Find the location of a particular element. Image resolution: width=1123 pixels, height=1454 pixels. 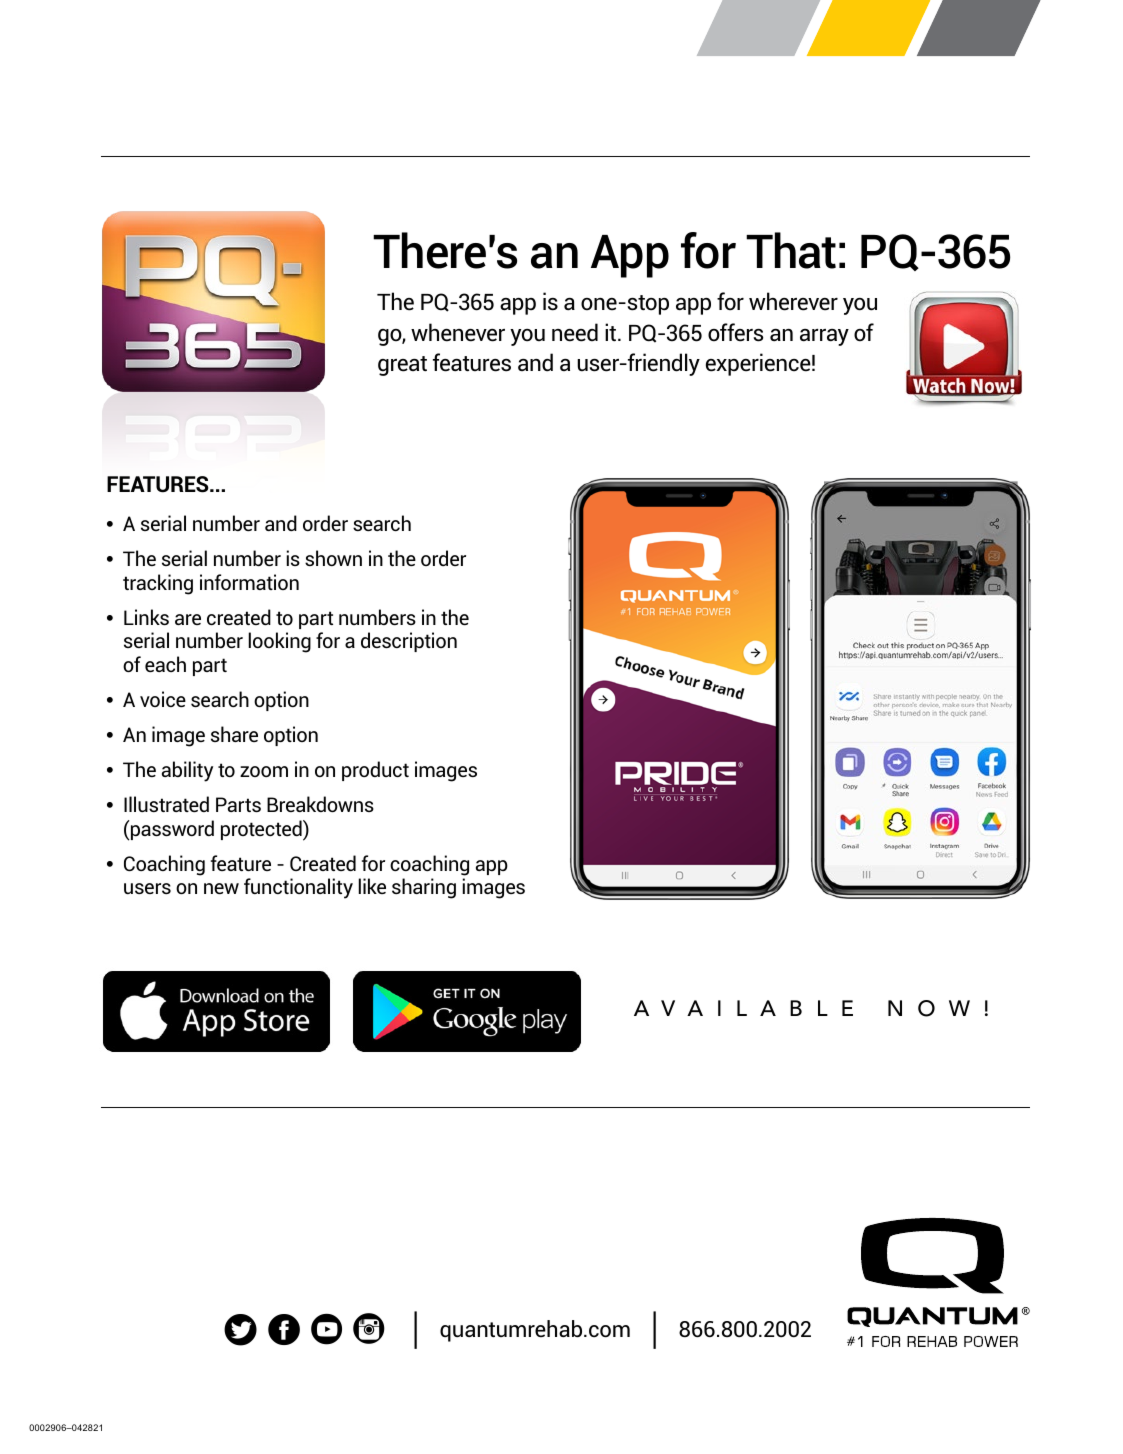

That is located at coordinates (791, 250).
